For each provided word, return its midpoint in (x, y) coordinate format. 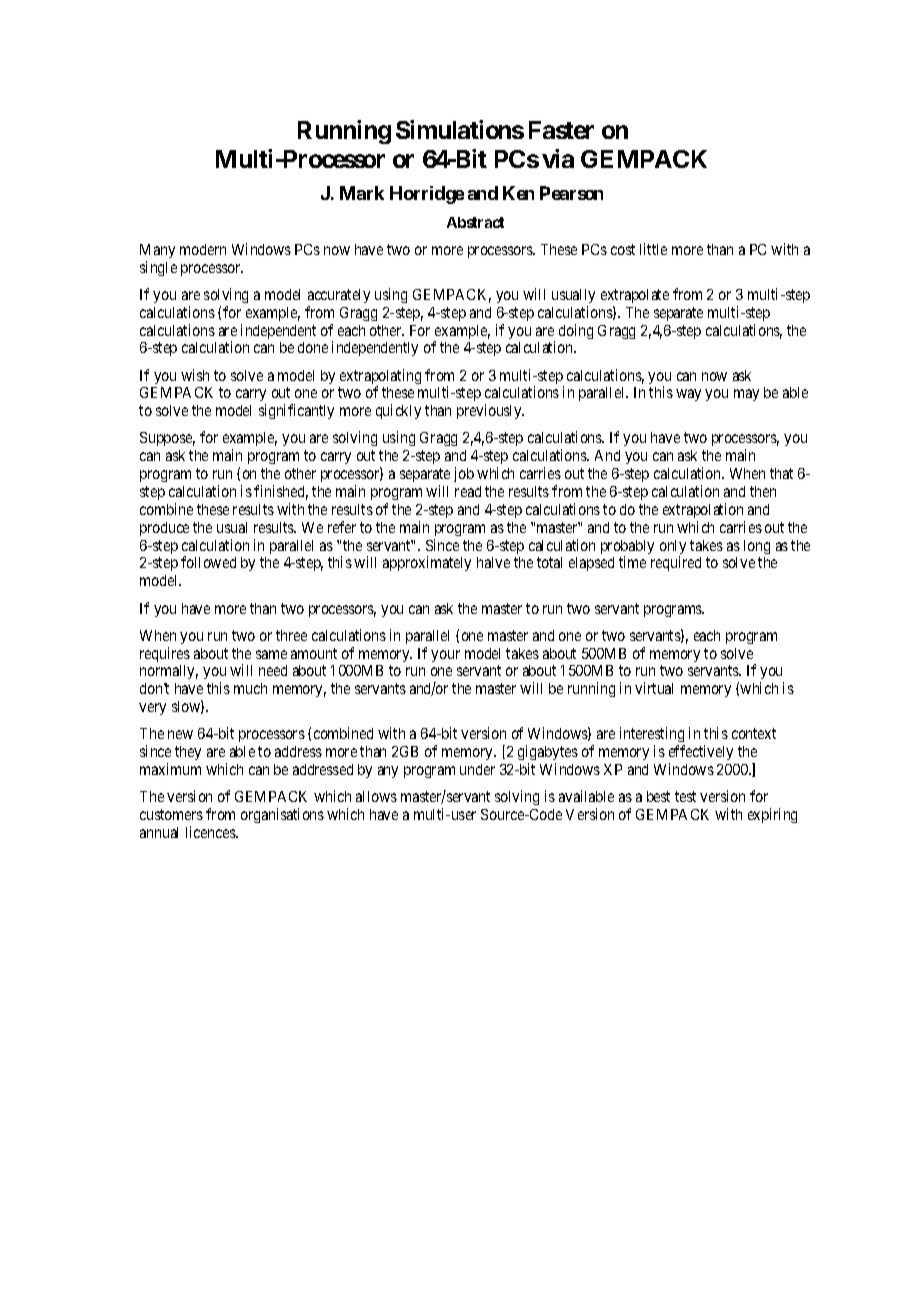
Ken (518, 193)
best (658, 796)
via (558, 158)
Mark (362, 193)
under (477, 769)
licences (211, 832)
